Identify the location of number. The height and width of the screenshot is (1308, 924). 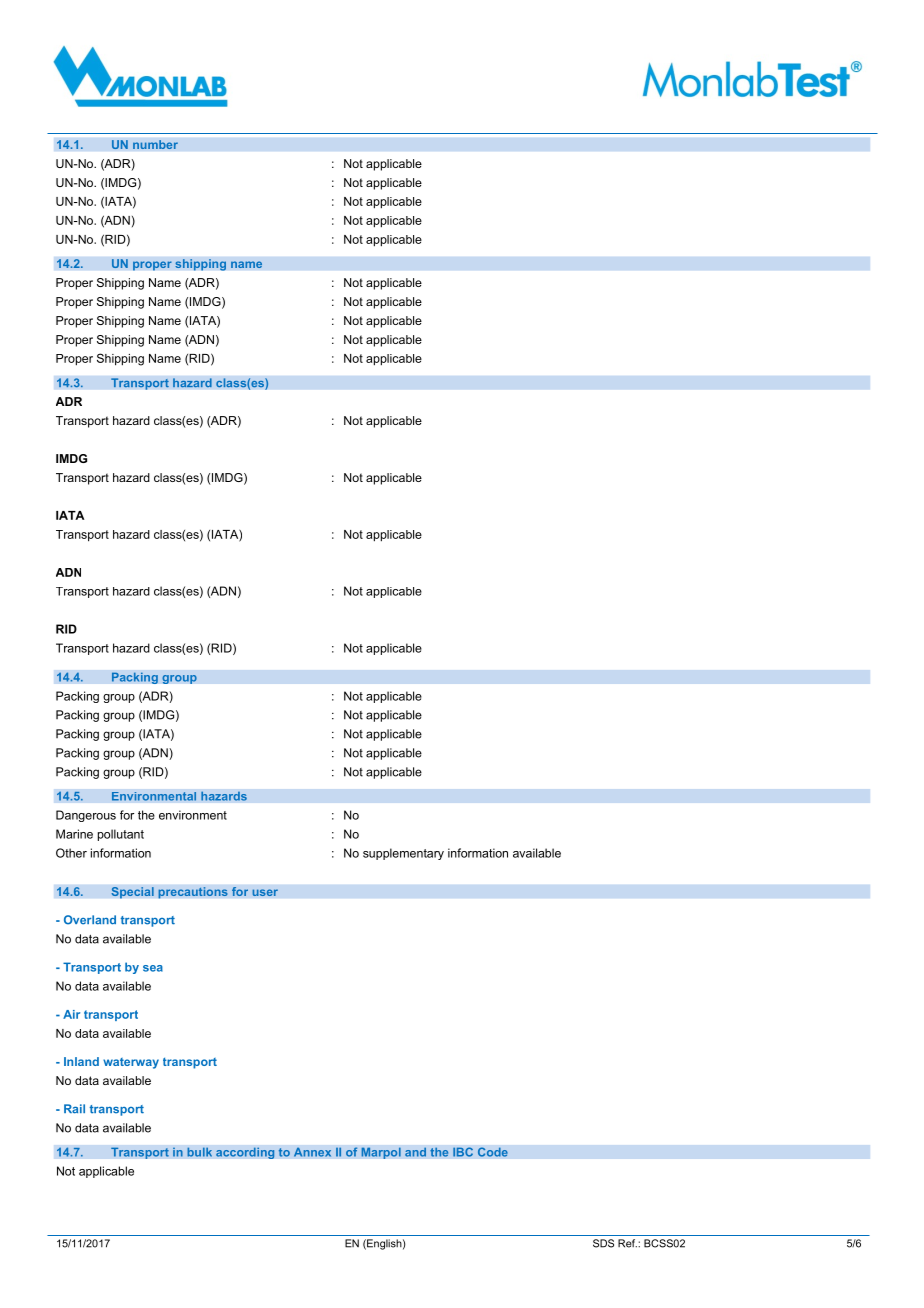
(155, 145).
